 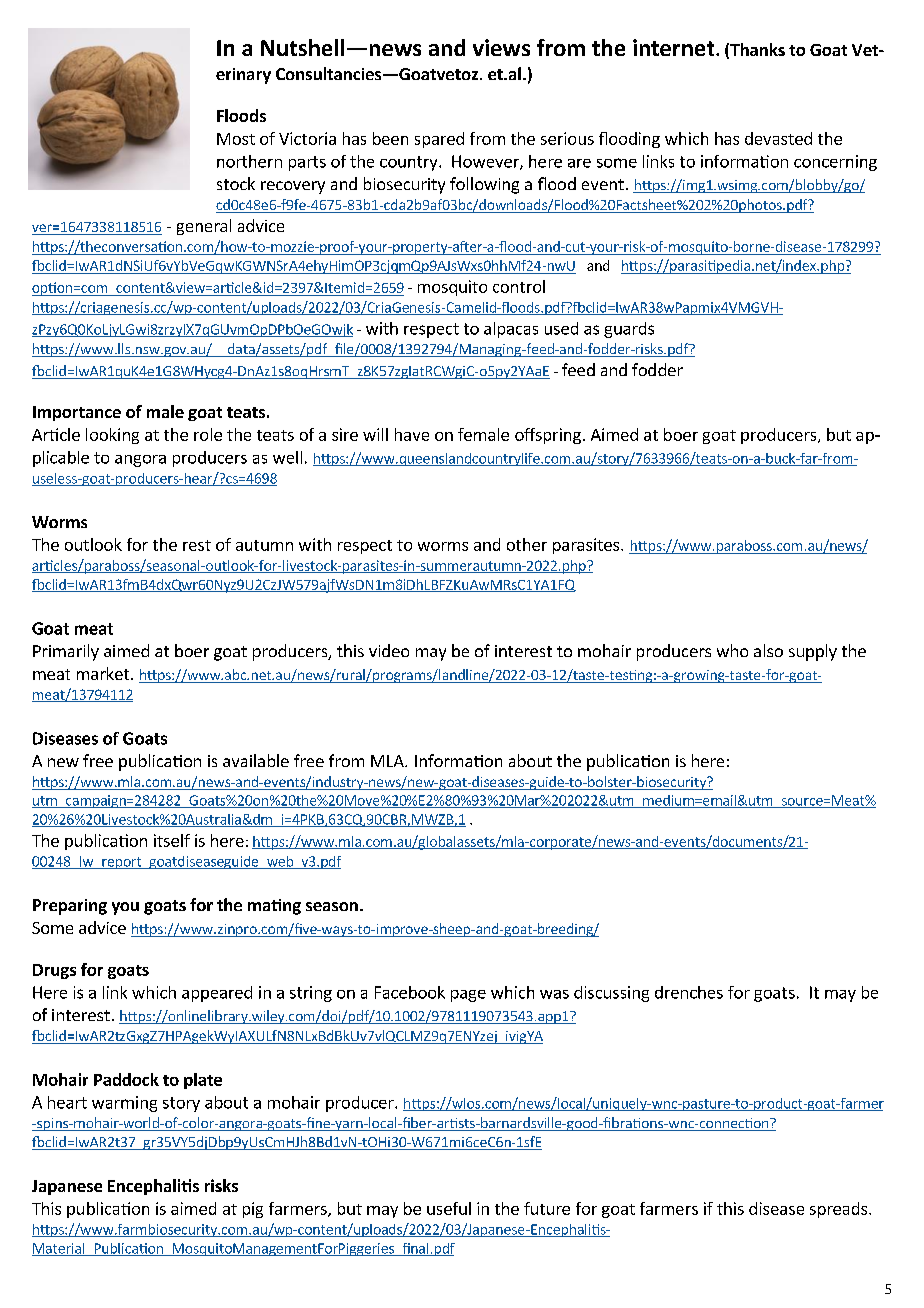 I want to click on available, so click(x=256, y=760).
